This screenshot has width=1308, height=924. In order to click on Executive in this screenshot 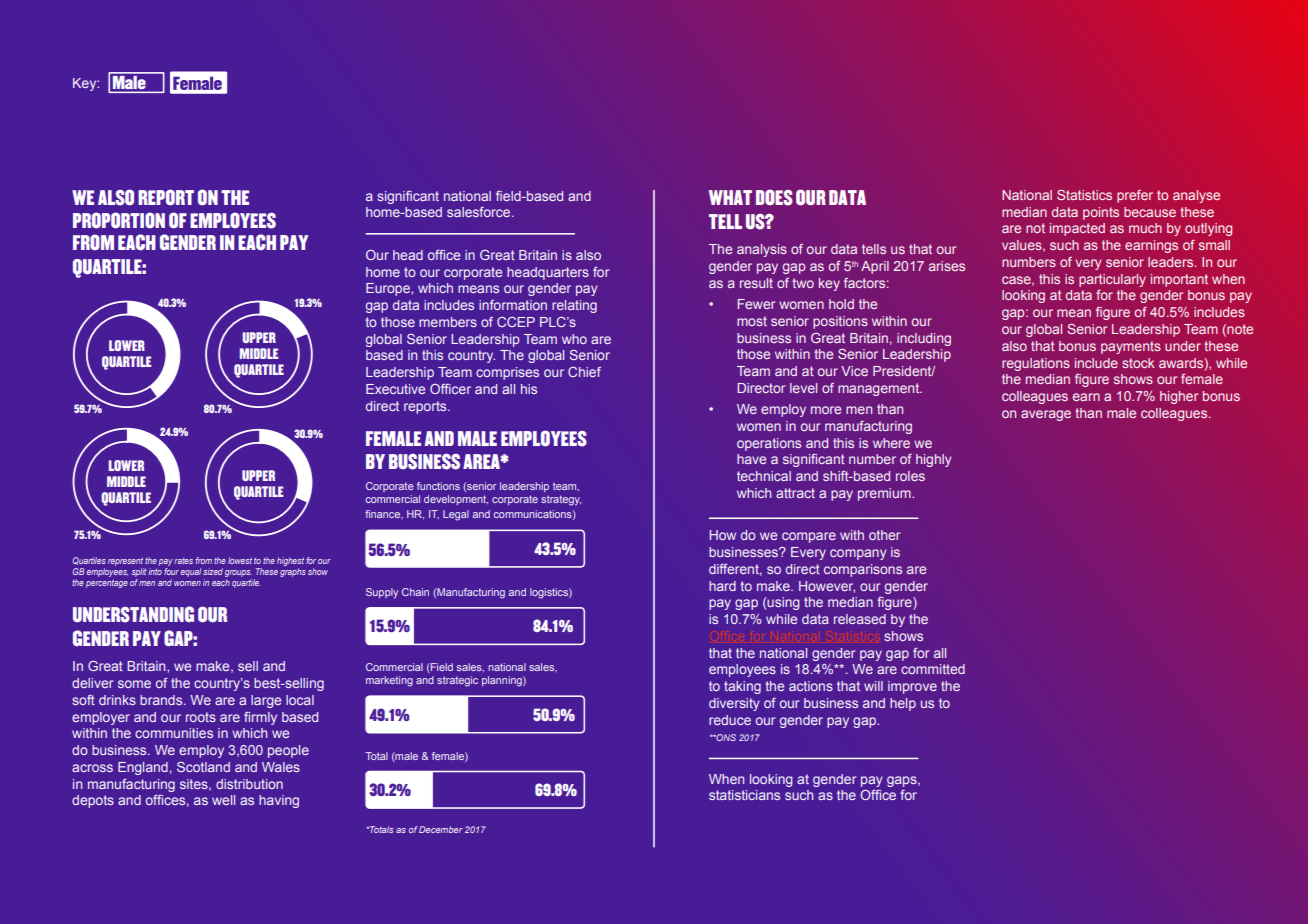, I will do `click(395, 389)`.
